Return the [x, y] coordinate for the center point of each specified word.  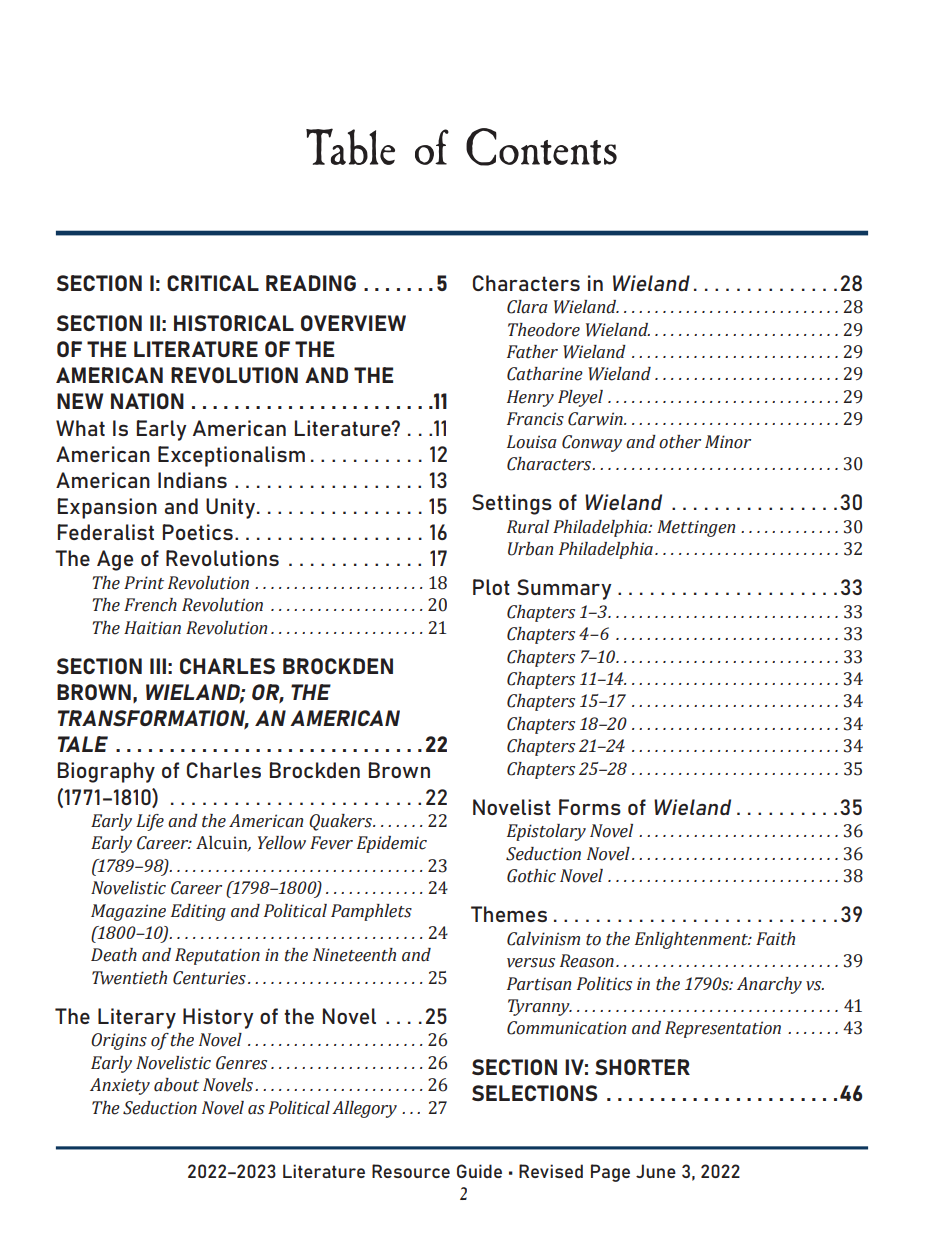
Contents [541, 147]
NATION [147, 401]
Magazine [128, 912]
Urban [530, 549]
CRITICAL [213, 283]
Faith [775, 939]
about [176, 1085]
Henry [530, 398]
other [680, 442]
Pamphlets [371, 912]
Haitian [152, 628]
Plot [491, 587]
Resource [411, 1171]
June [656, 1171]
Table [350, 146]
